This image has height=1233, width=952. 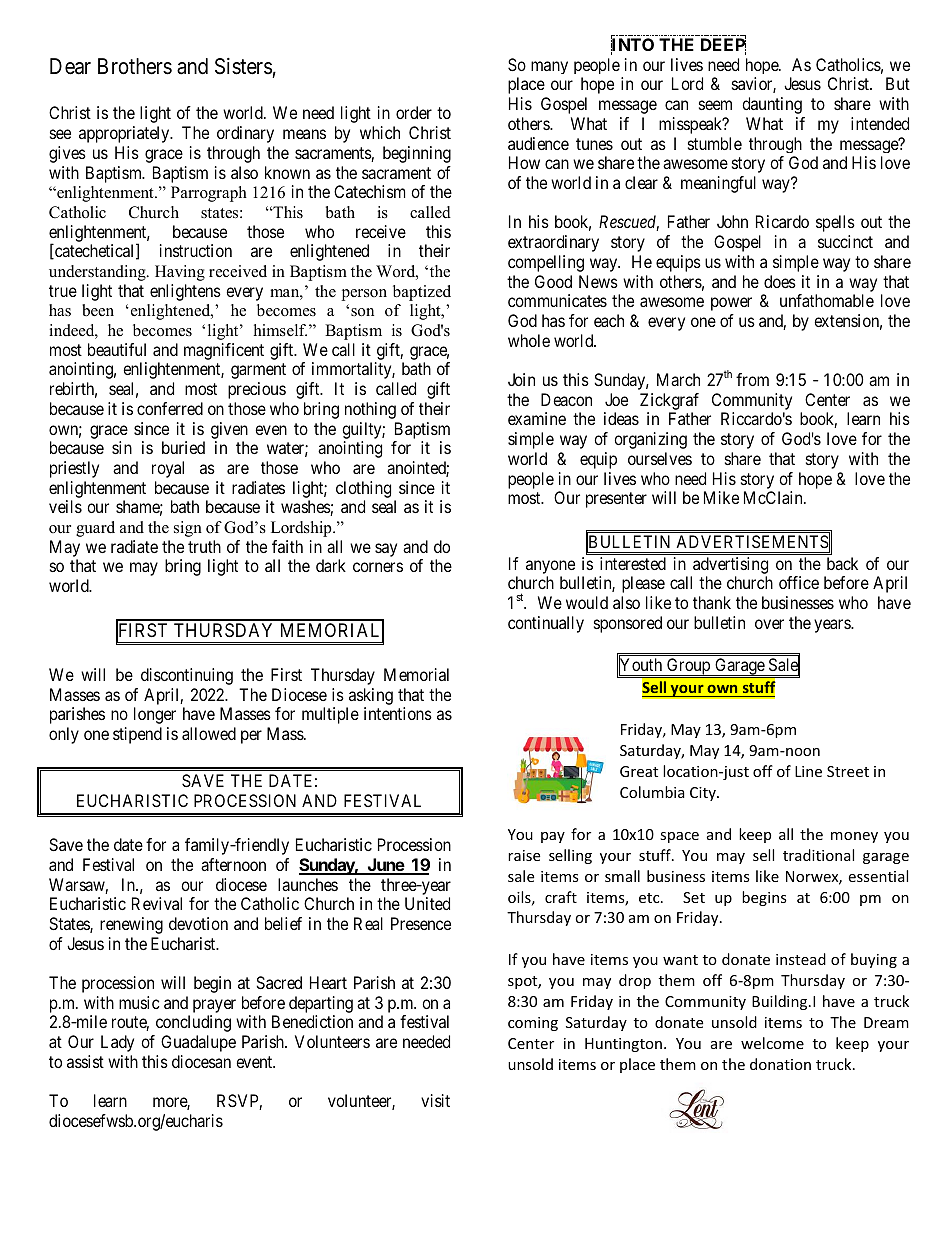 What do you see at coordinates (780, 1064) in the image?
I see `donation` at bounding box center [780, 1064].
